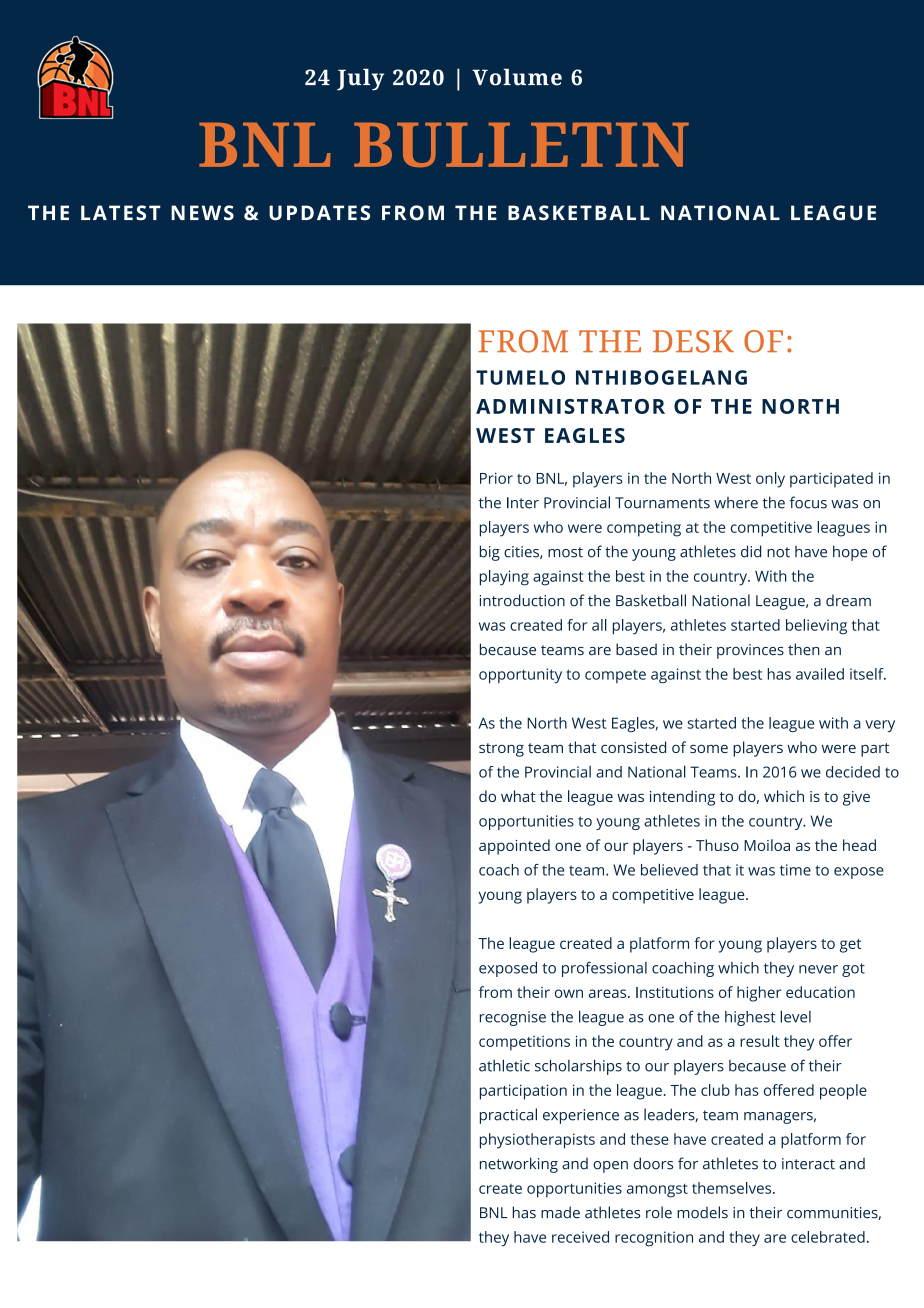 The width and height of the screenshot is (924, 1308). I want to click on ADMINISTRATOR, so click(570, 406).
